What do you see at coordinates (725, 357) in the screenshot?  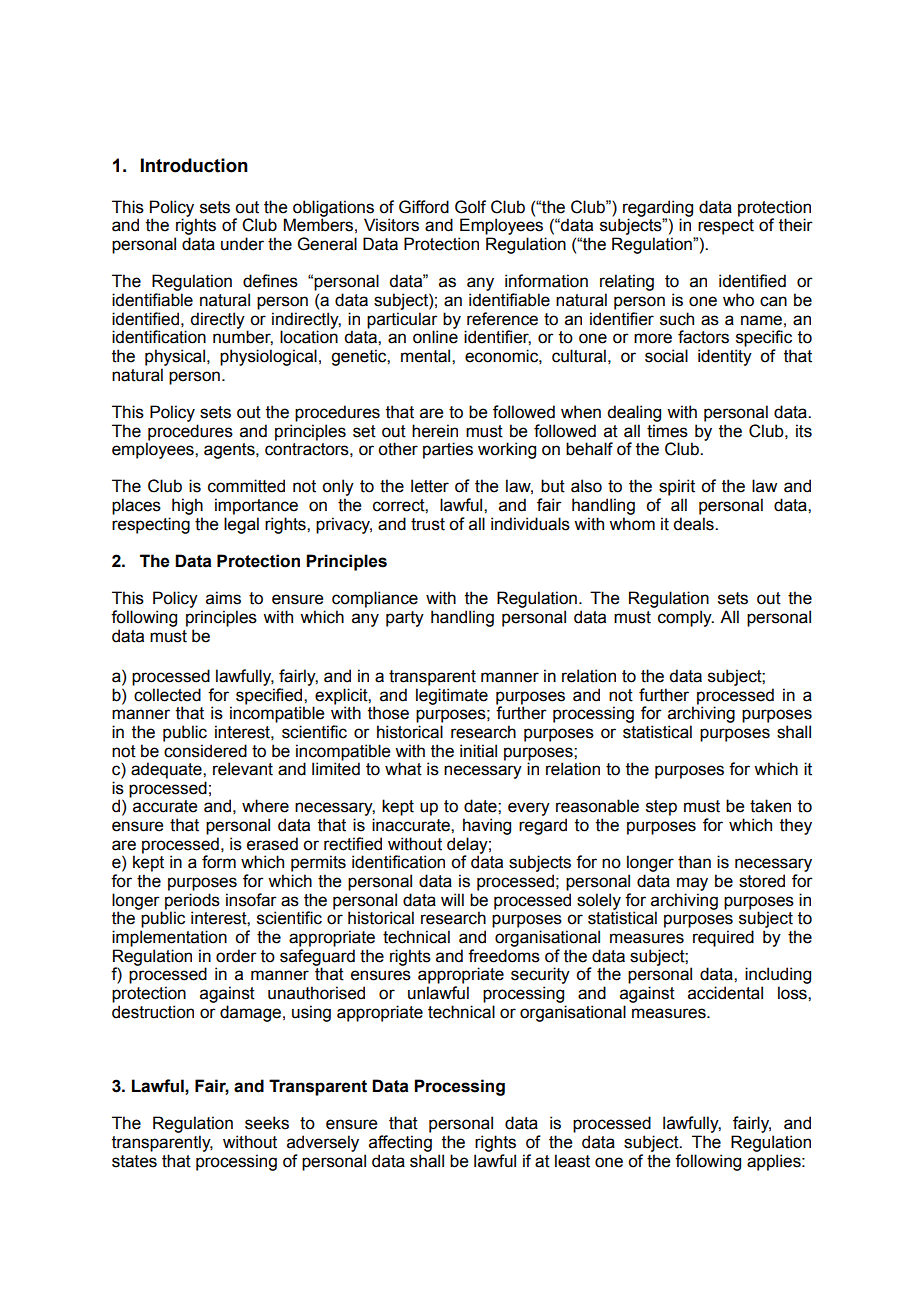 I see `identity` at bounding box center [725, 357].
